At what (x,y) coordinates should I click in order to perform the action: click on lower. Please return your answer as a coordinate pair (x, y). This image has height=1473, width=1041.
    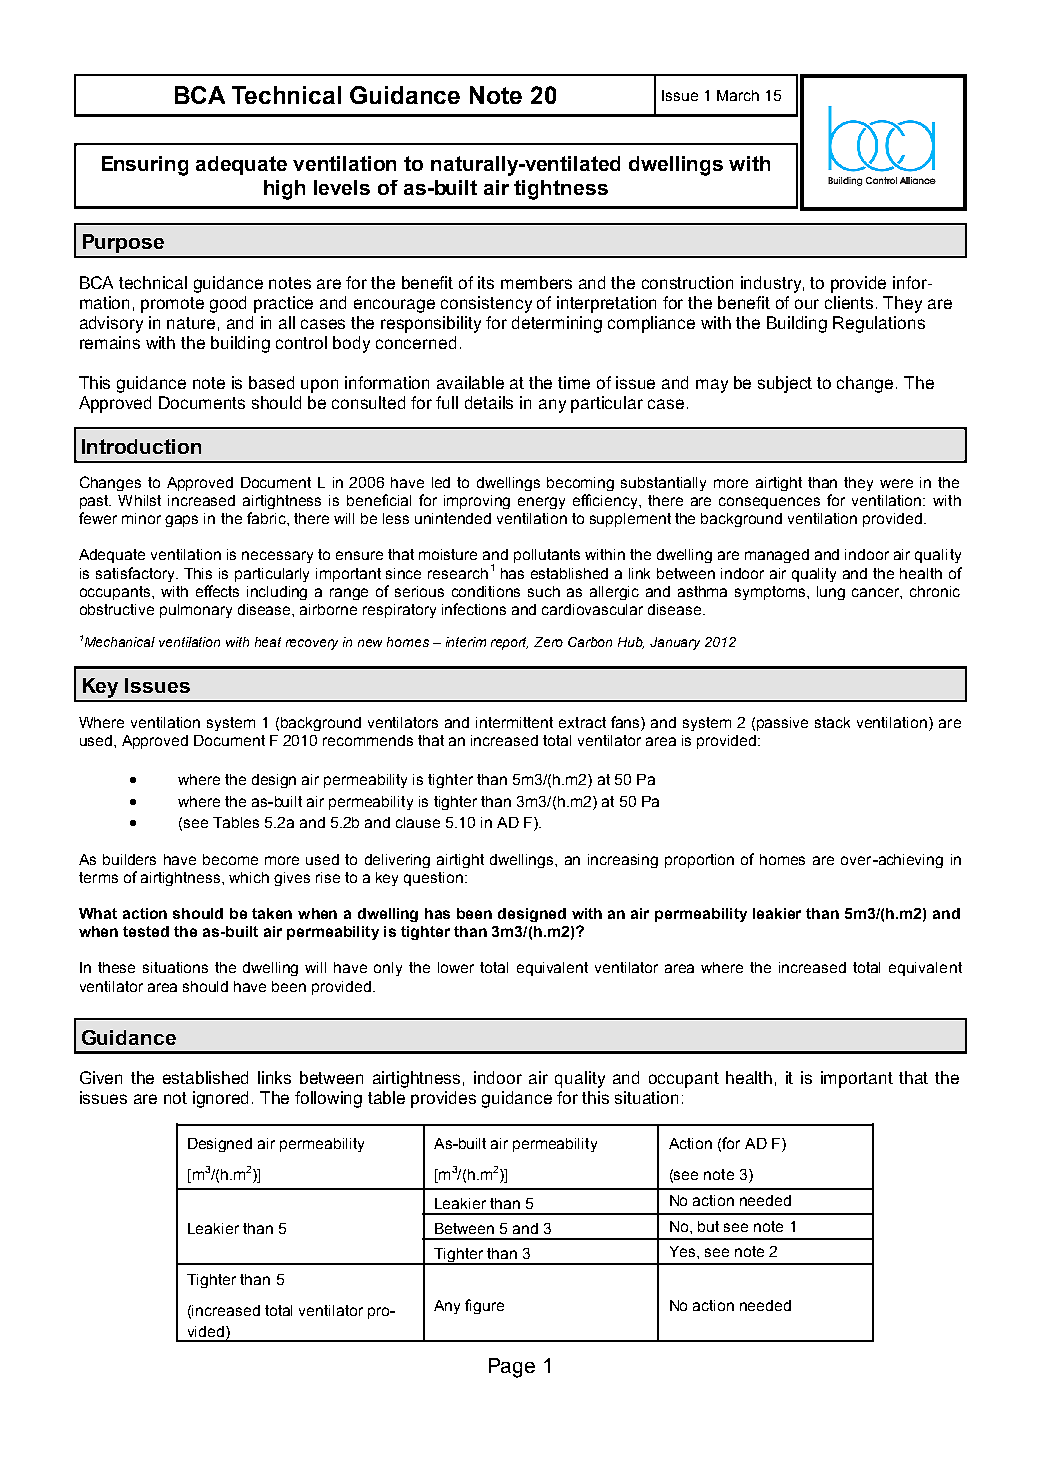
    Looking at the image, I should click on (456, 967).
